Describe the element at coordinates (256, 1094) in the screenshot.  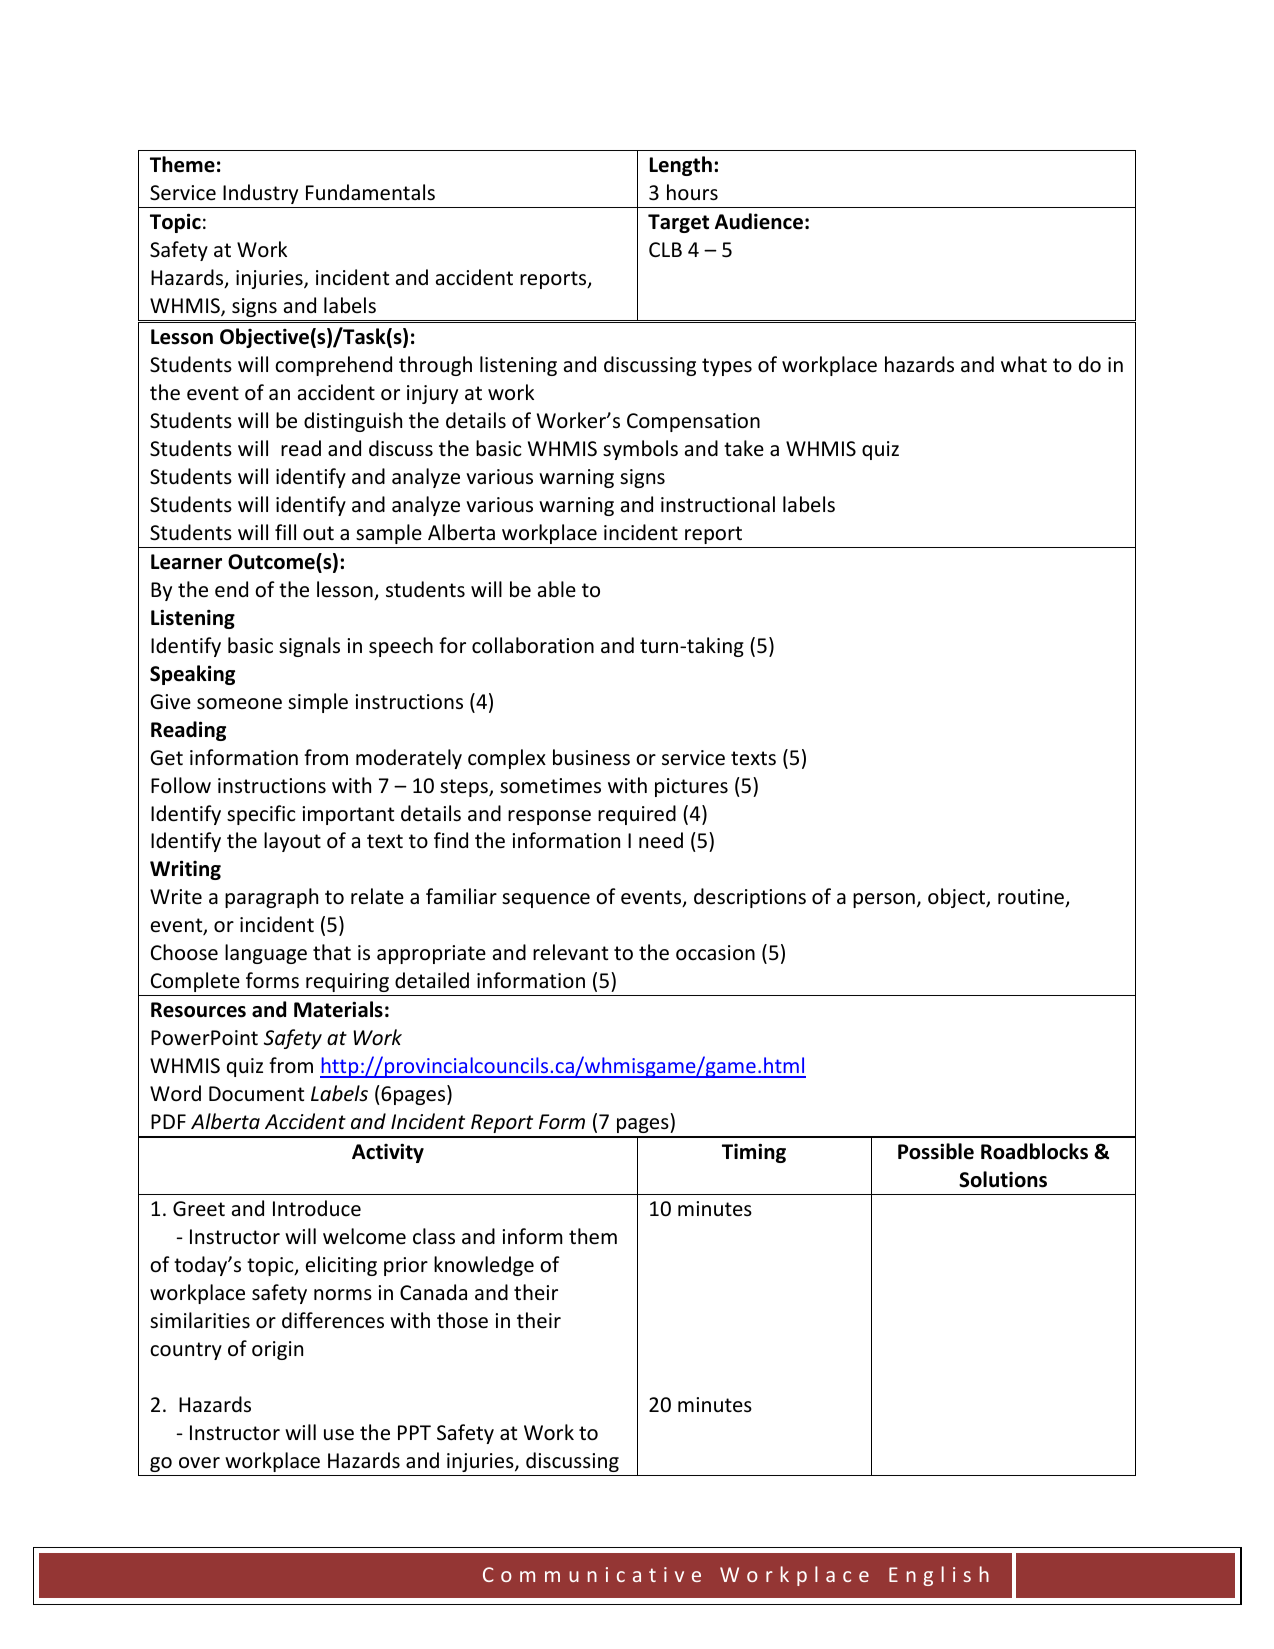
I see `Document` at that location.
